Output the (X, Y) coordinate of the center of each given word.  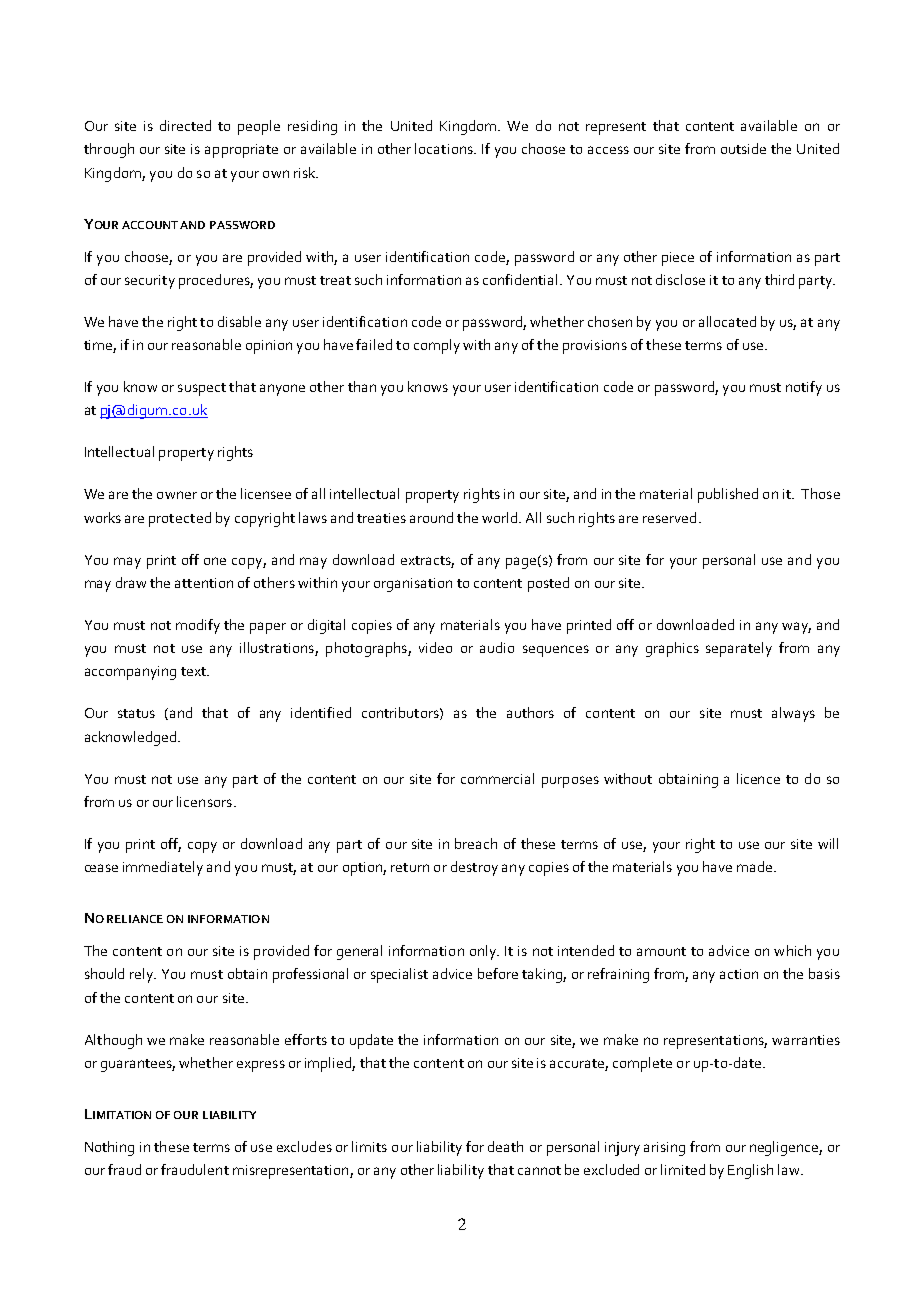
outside (743, 148)
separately (739, 649)
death (505, 1146)
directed (185, 125)
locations (445, 148)
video (435, 647)
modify (198, 626)
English (750, 1171)
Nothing (109, 1148)
